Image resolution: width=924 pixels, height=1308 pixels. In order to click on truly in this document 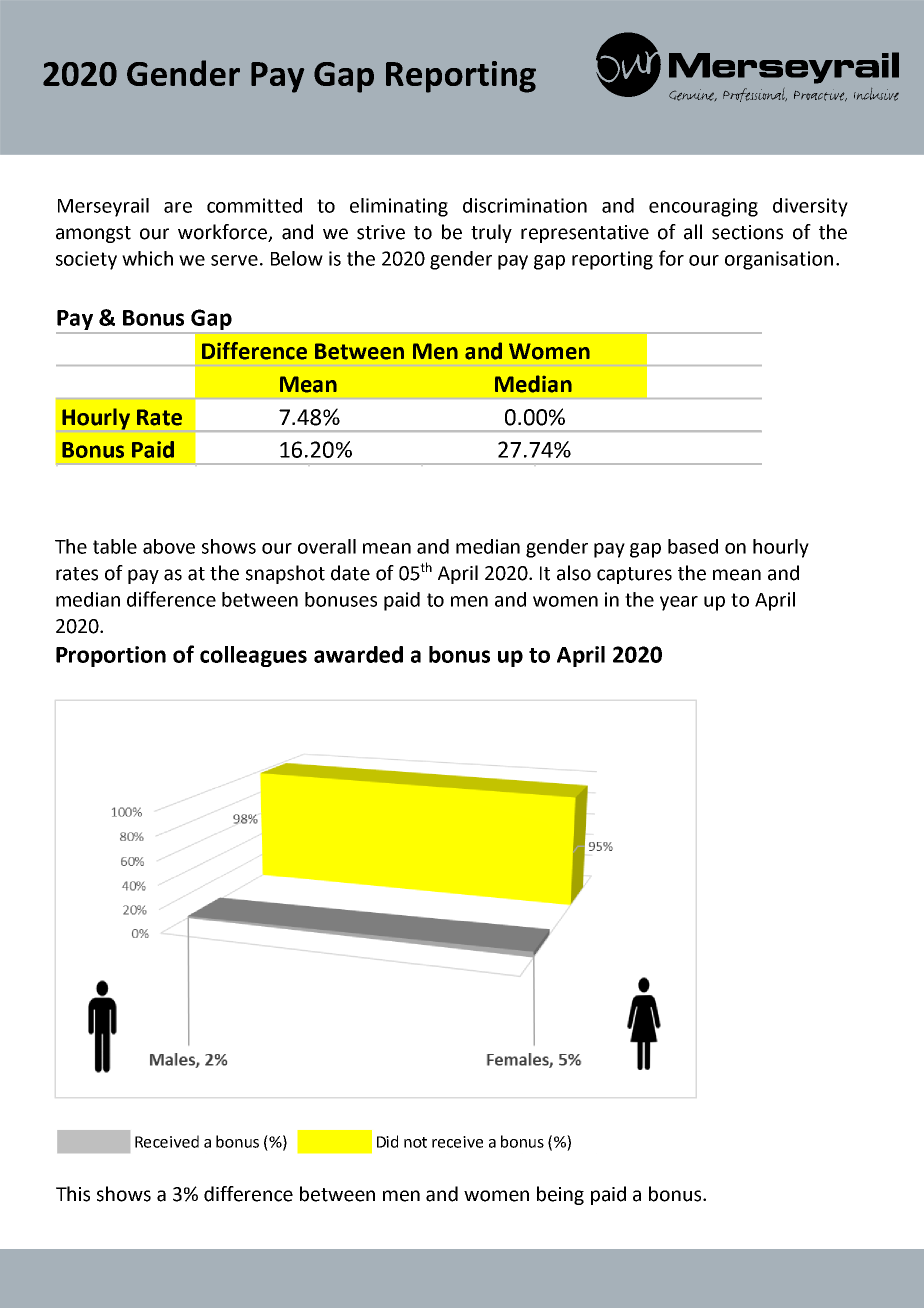, I will do `click(491, 233)`.
